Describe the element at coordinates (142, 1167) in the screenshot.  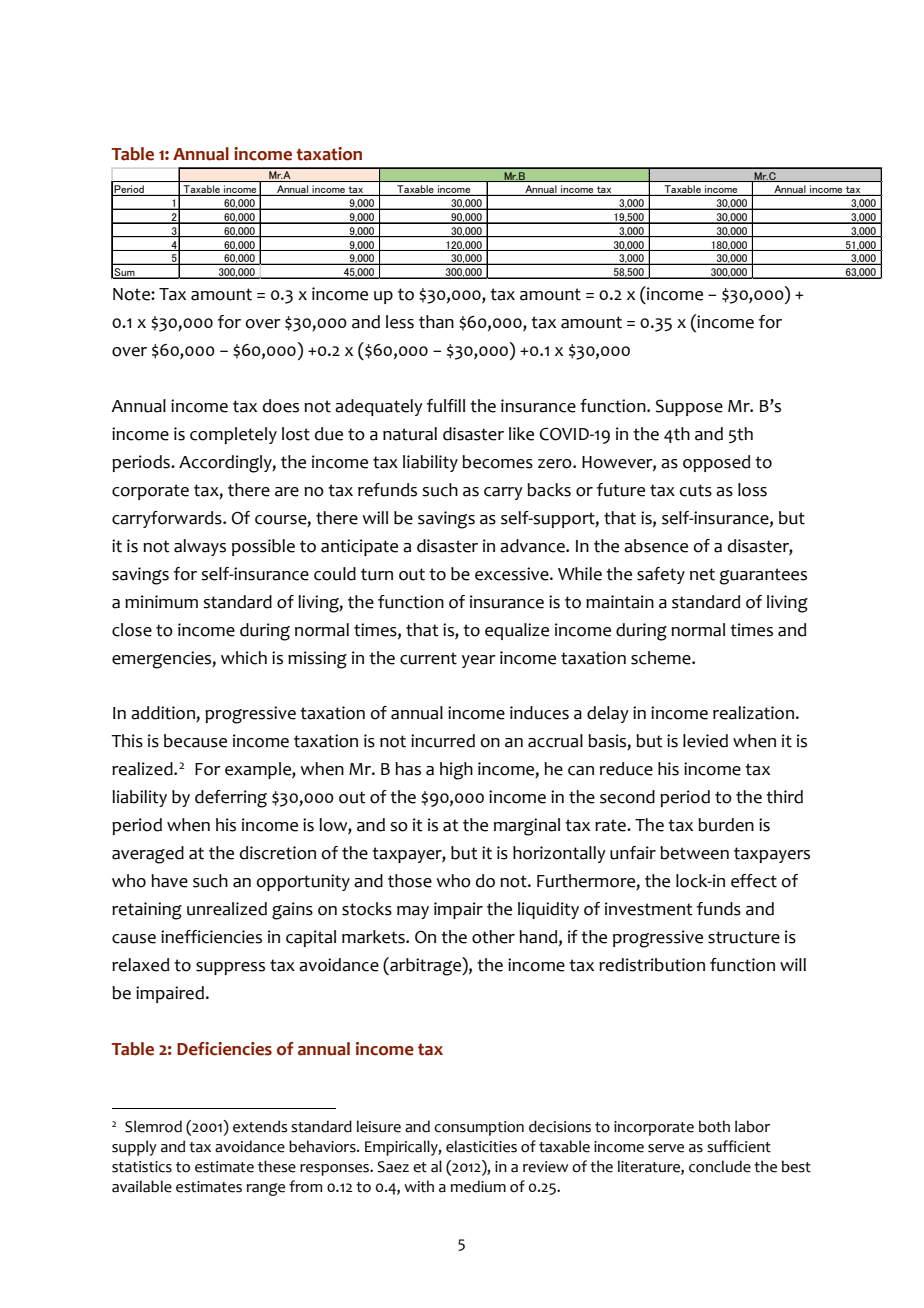
I see `statistics` at that location.
